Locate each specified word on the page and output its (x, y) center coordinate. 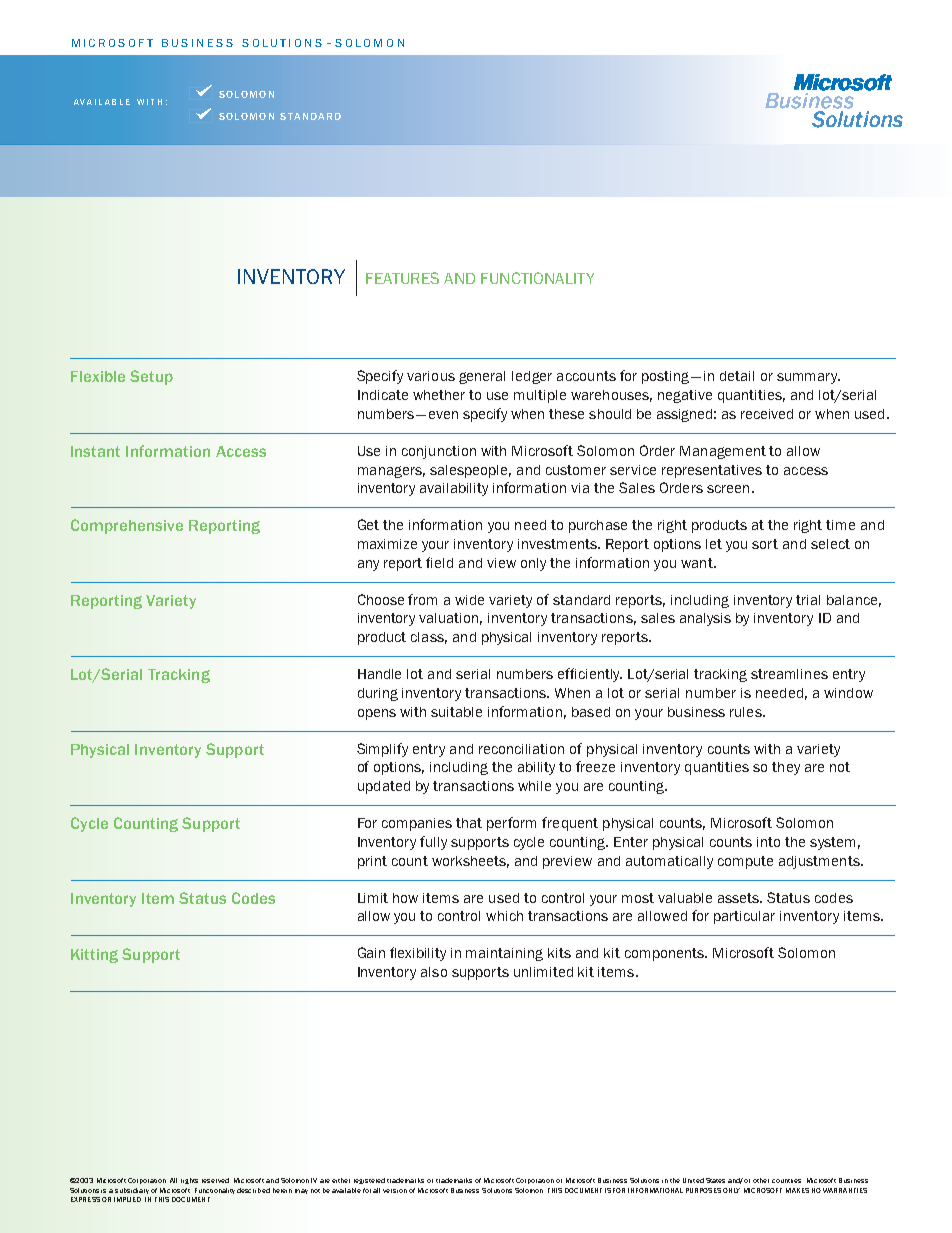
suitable (456, 712)
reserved (215, 1180)
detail (737, 376)
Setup (151, 377)
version (395, 1191)
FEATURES (402, 278)
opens (377, 714)
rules (747, 712)
